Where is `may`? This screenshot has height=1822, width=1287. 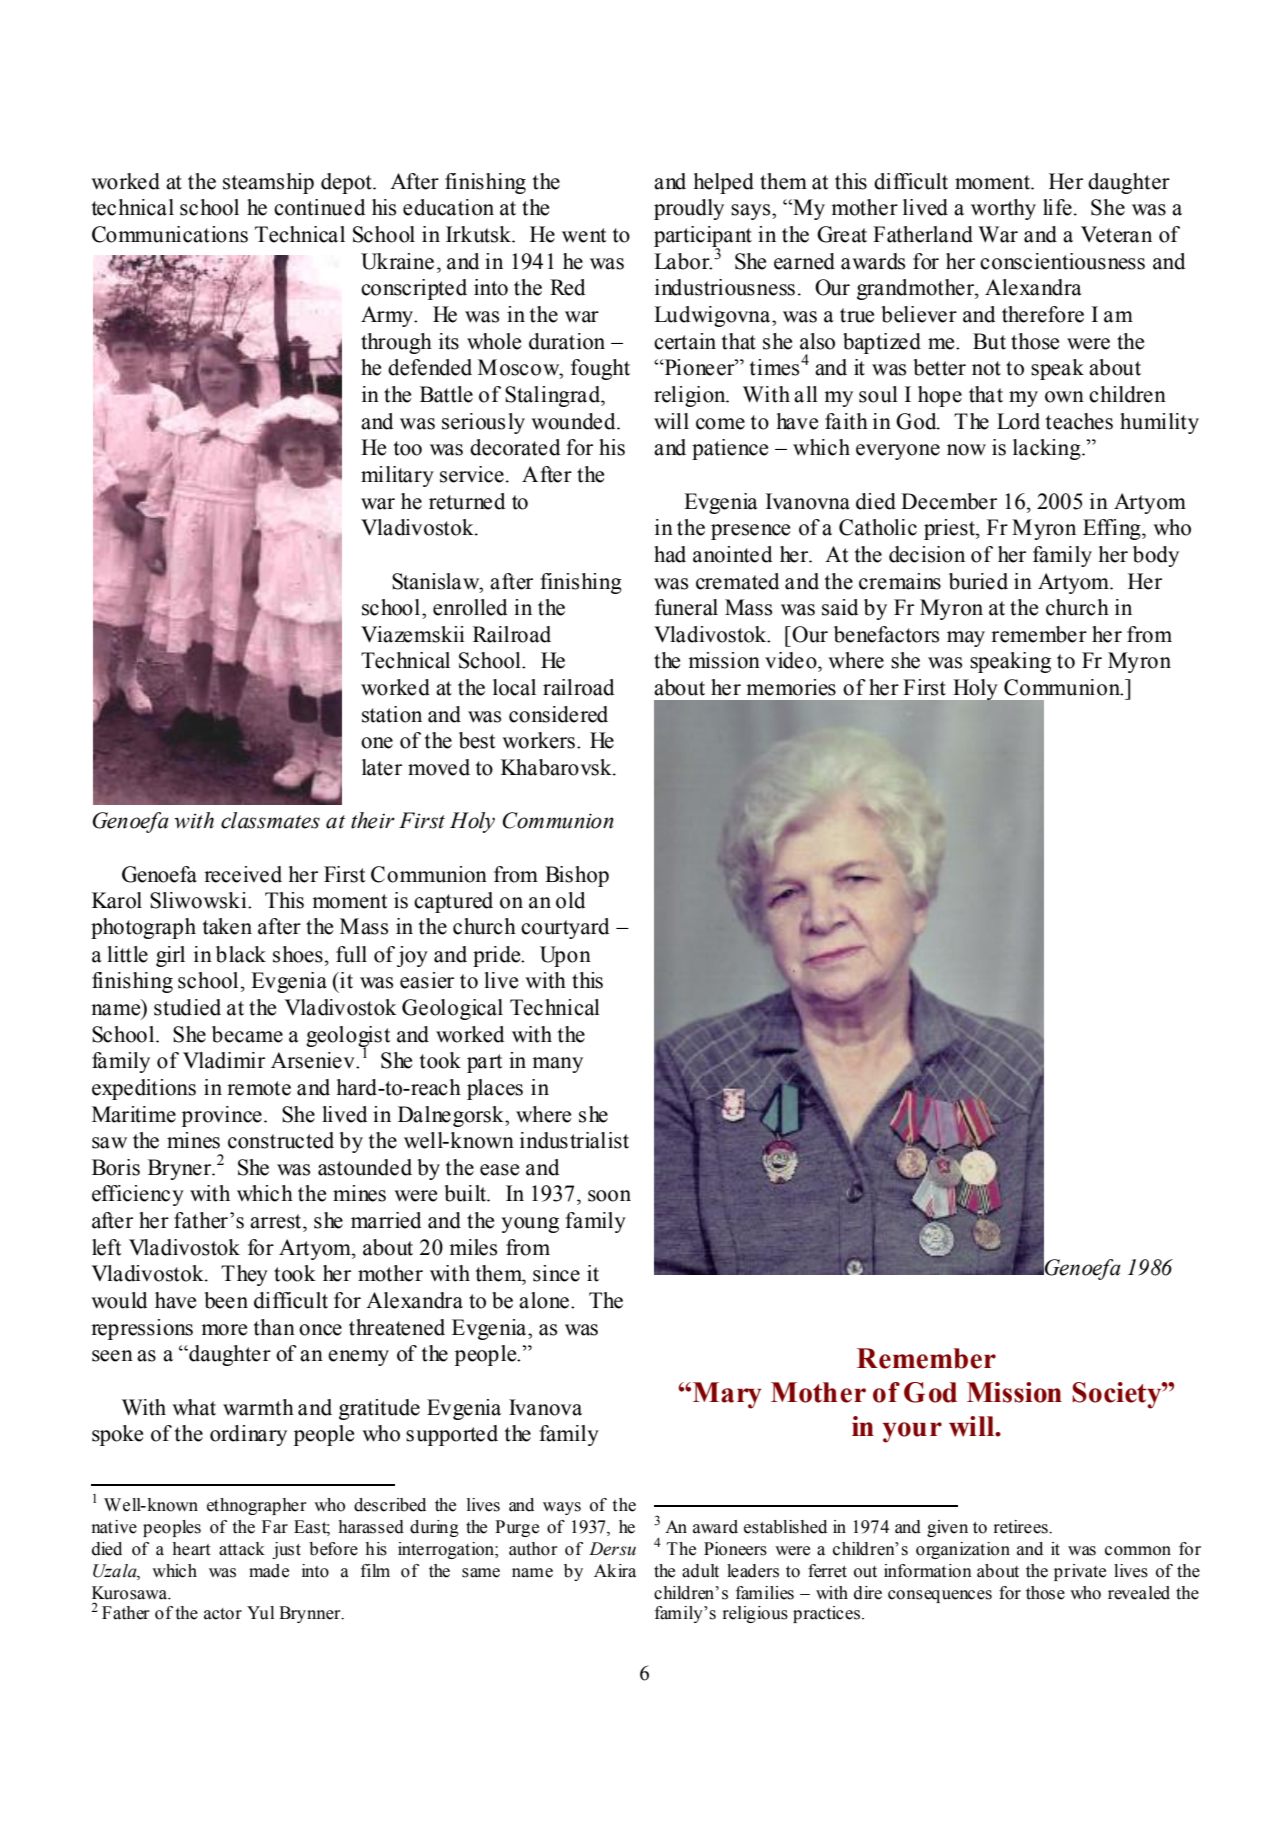
may is located at coordinates (966, 639).
